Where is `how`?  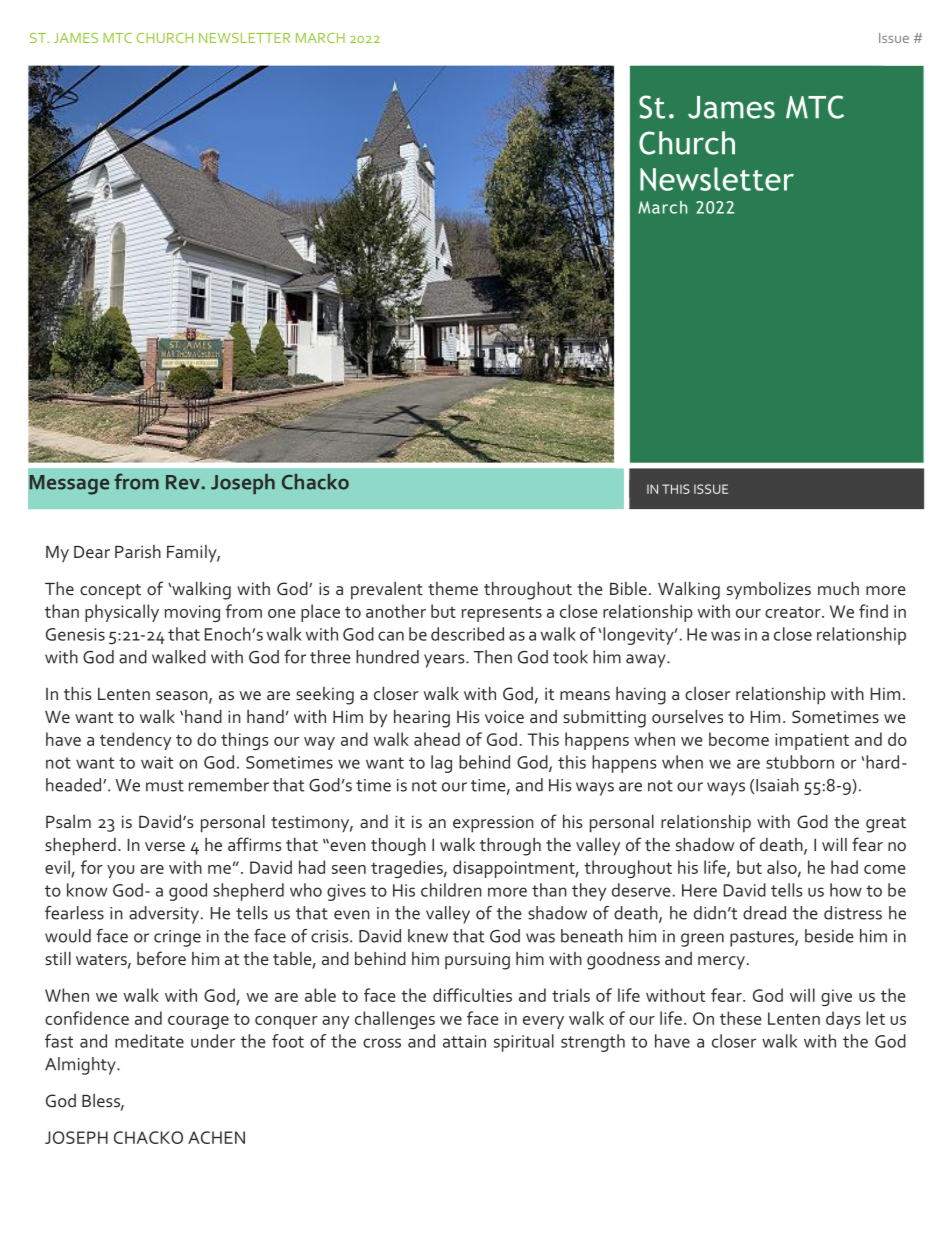
how is located at coordinates (846, 890).
